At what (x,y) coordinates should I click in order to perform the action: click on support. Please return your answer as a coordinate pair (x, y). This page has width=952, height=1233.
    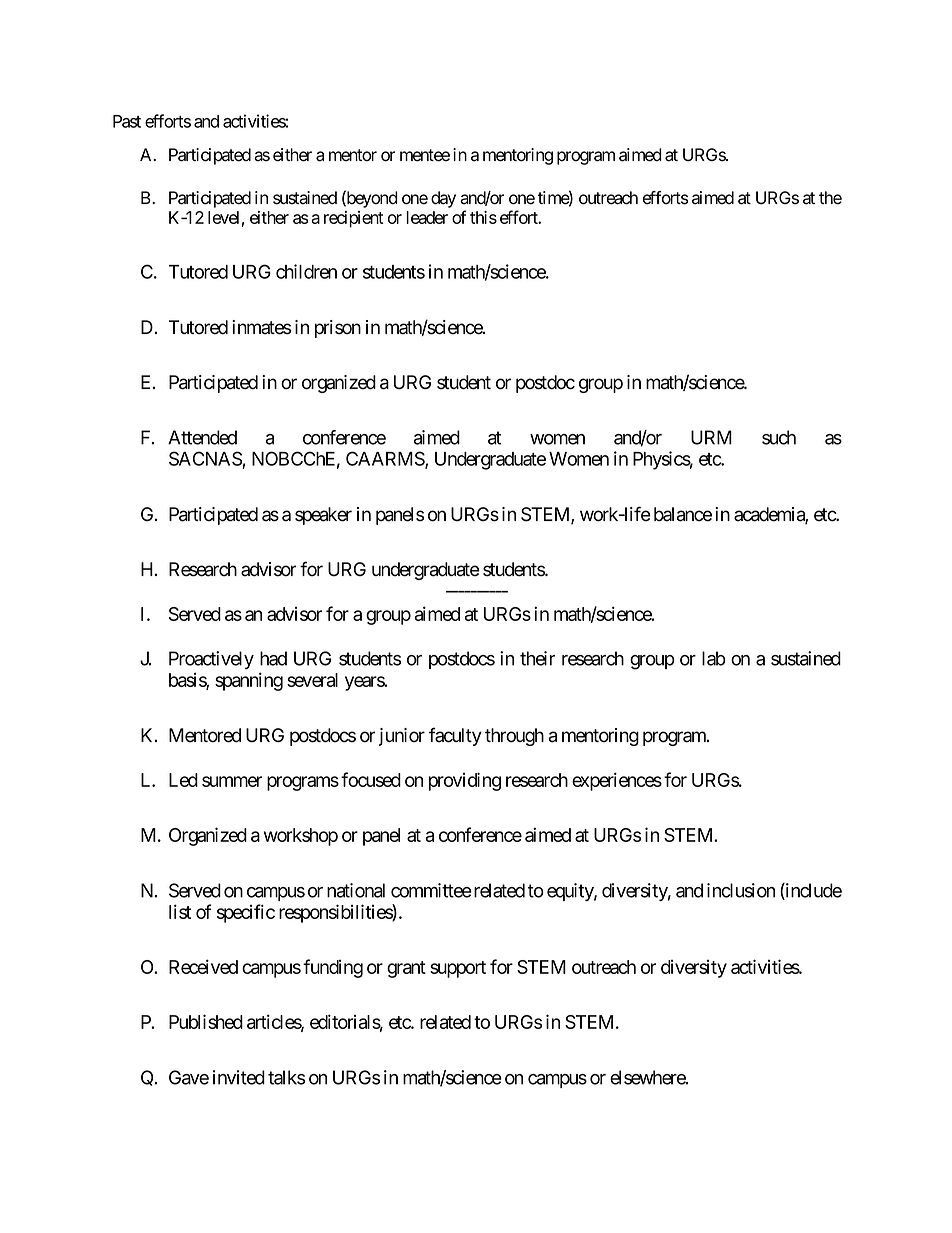
    Looking at the image, I should click on (458, 969).
